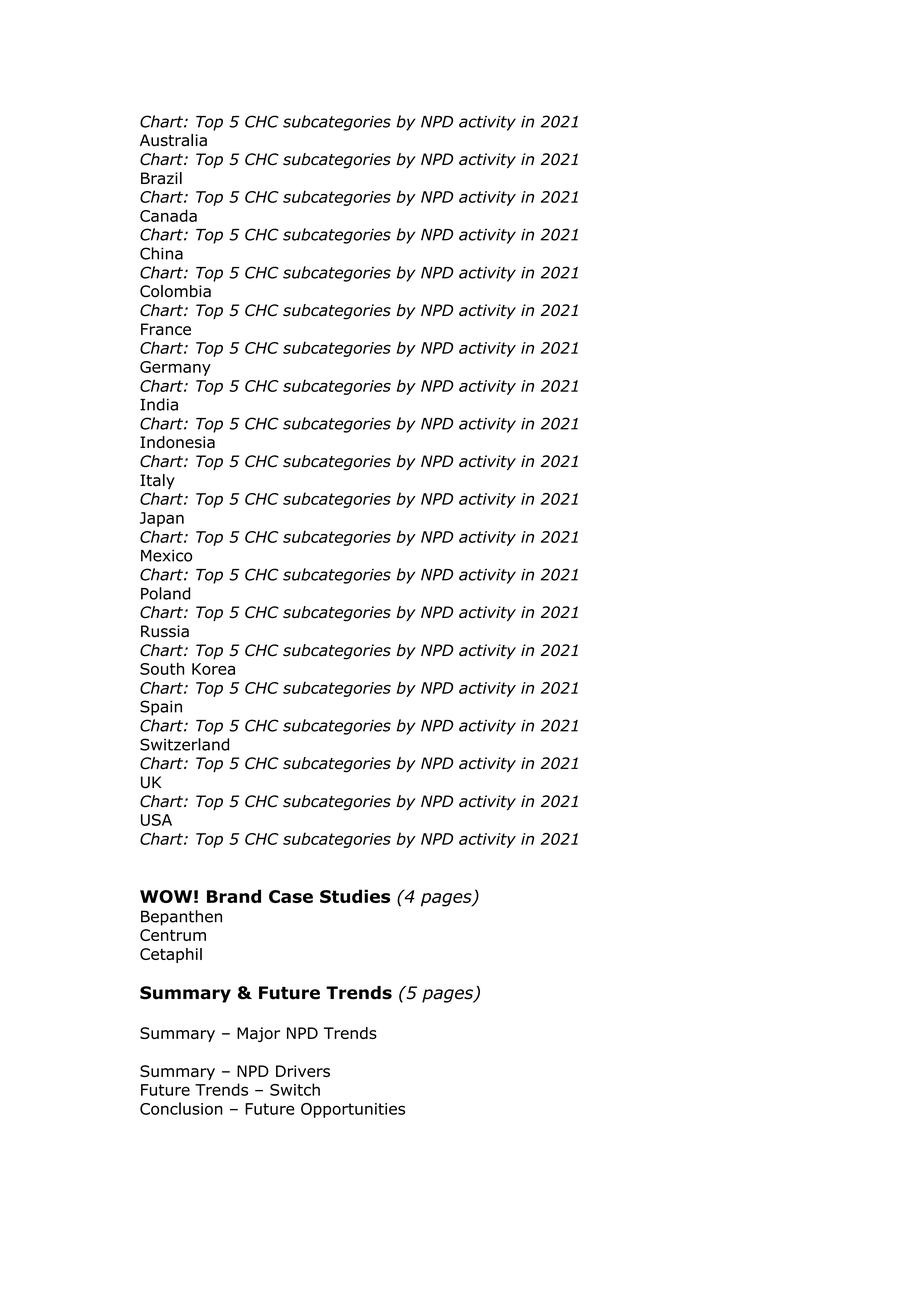 The width and height of the document is (924, 1308). I want to click on Conclusion, so click(181, 1108).
